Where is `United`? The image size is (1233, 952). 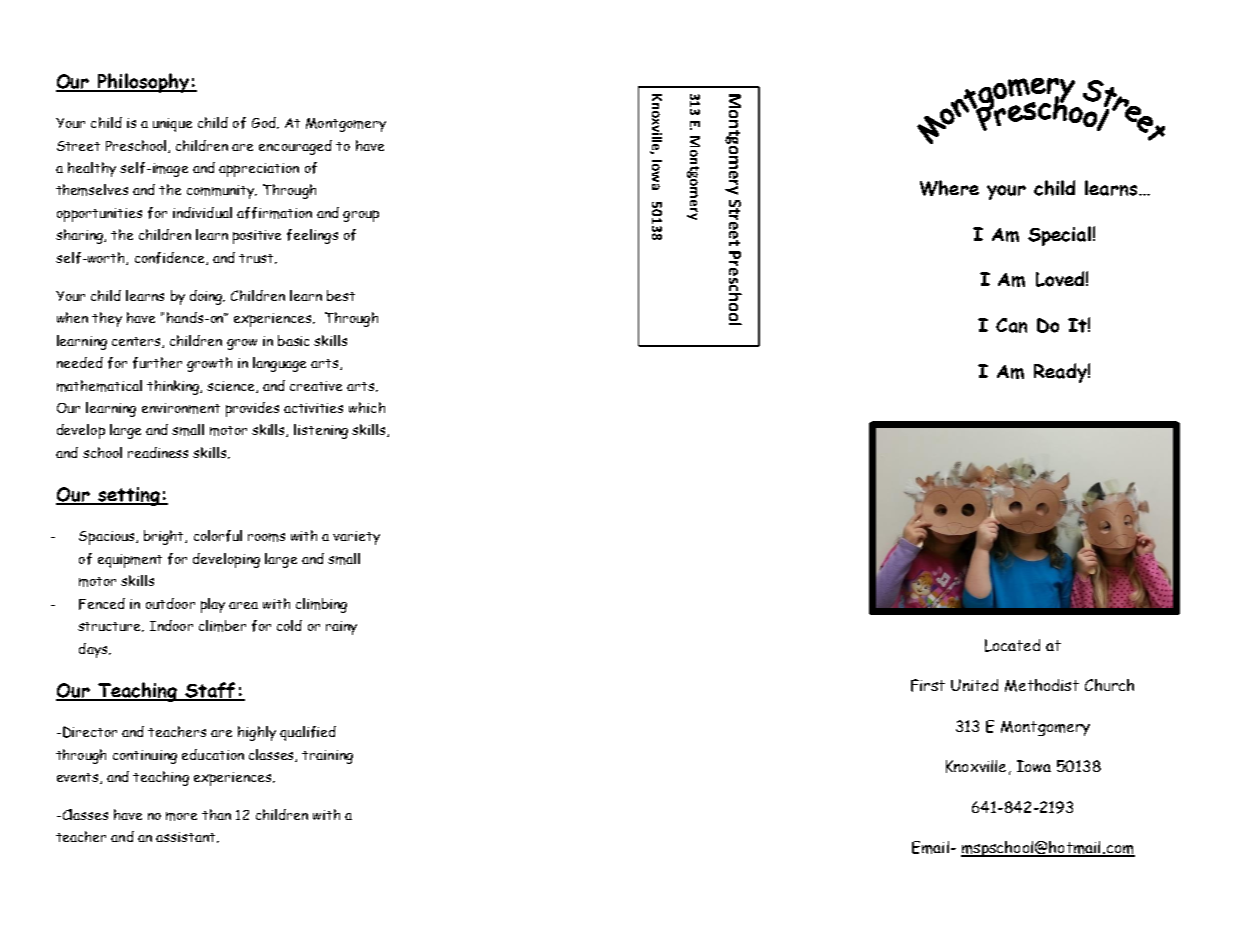
United is located at coordinates (974, 685).
